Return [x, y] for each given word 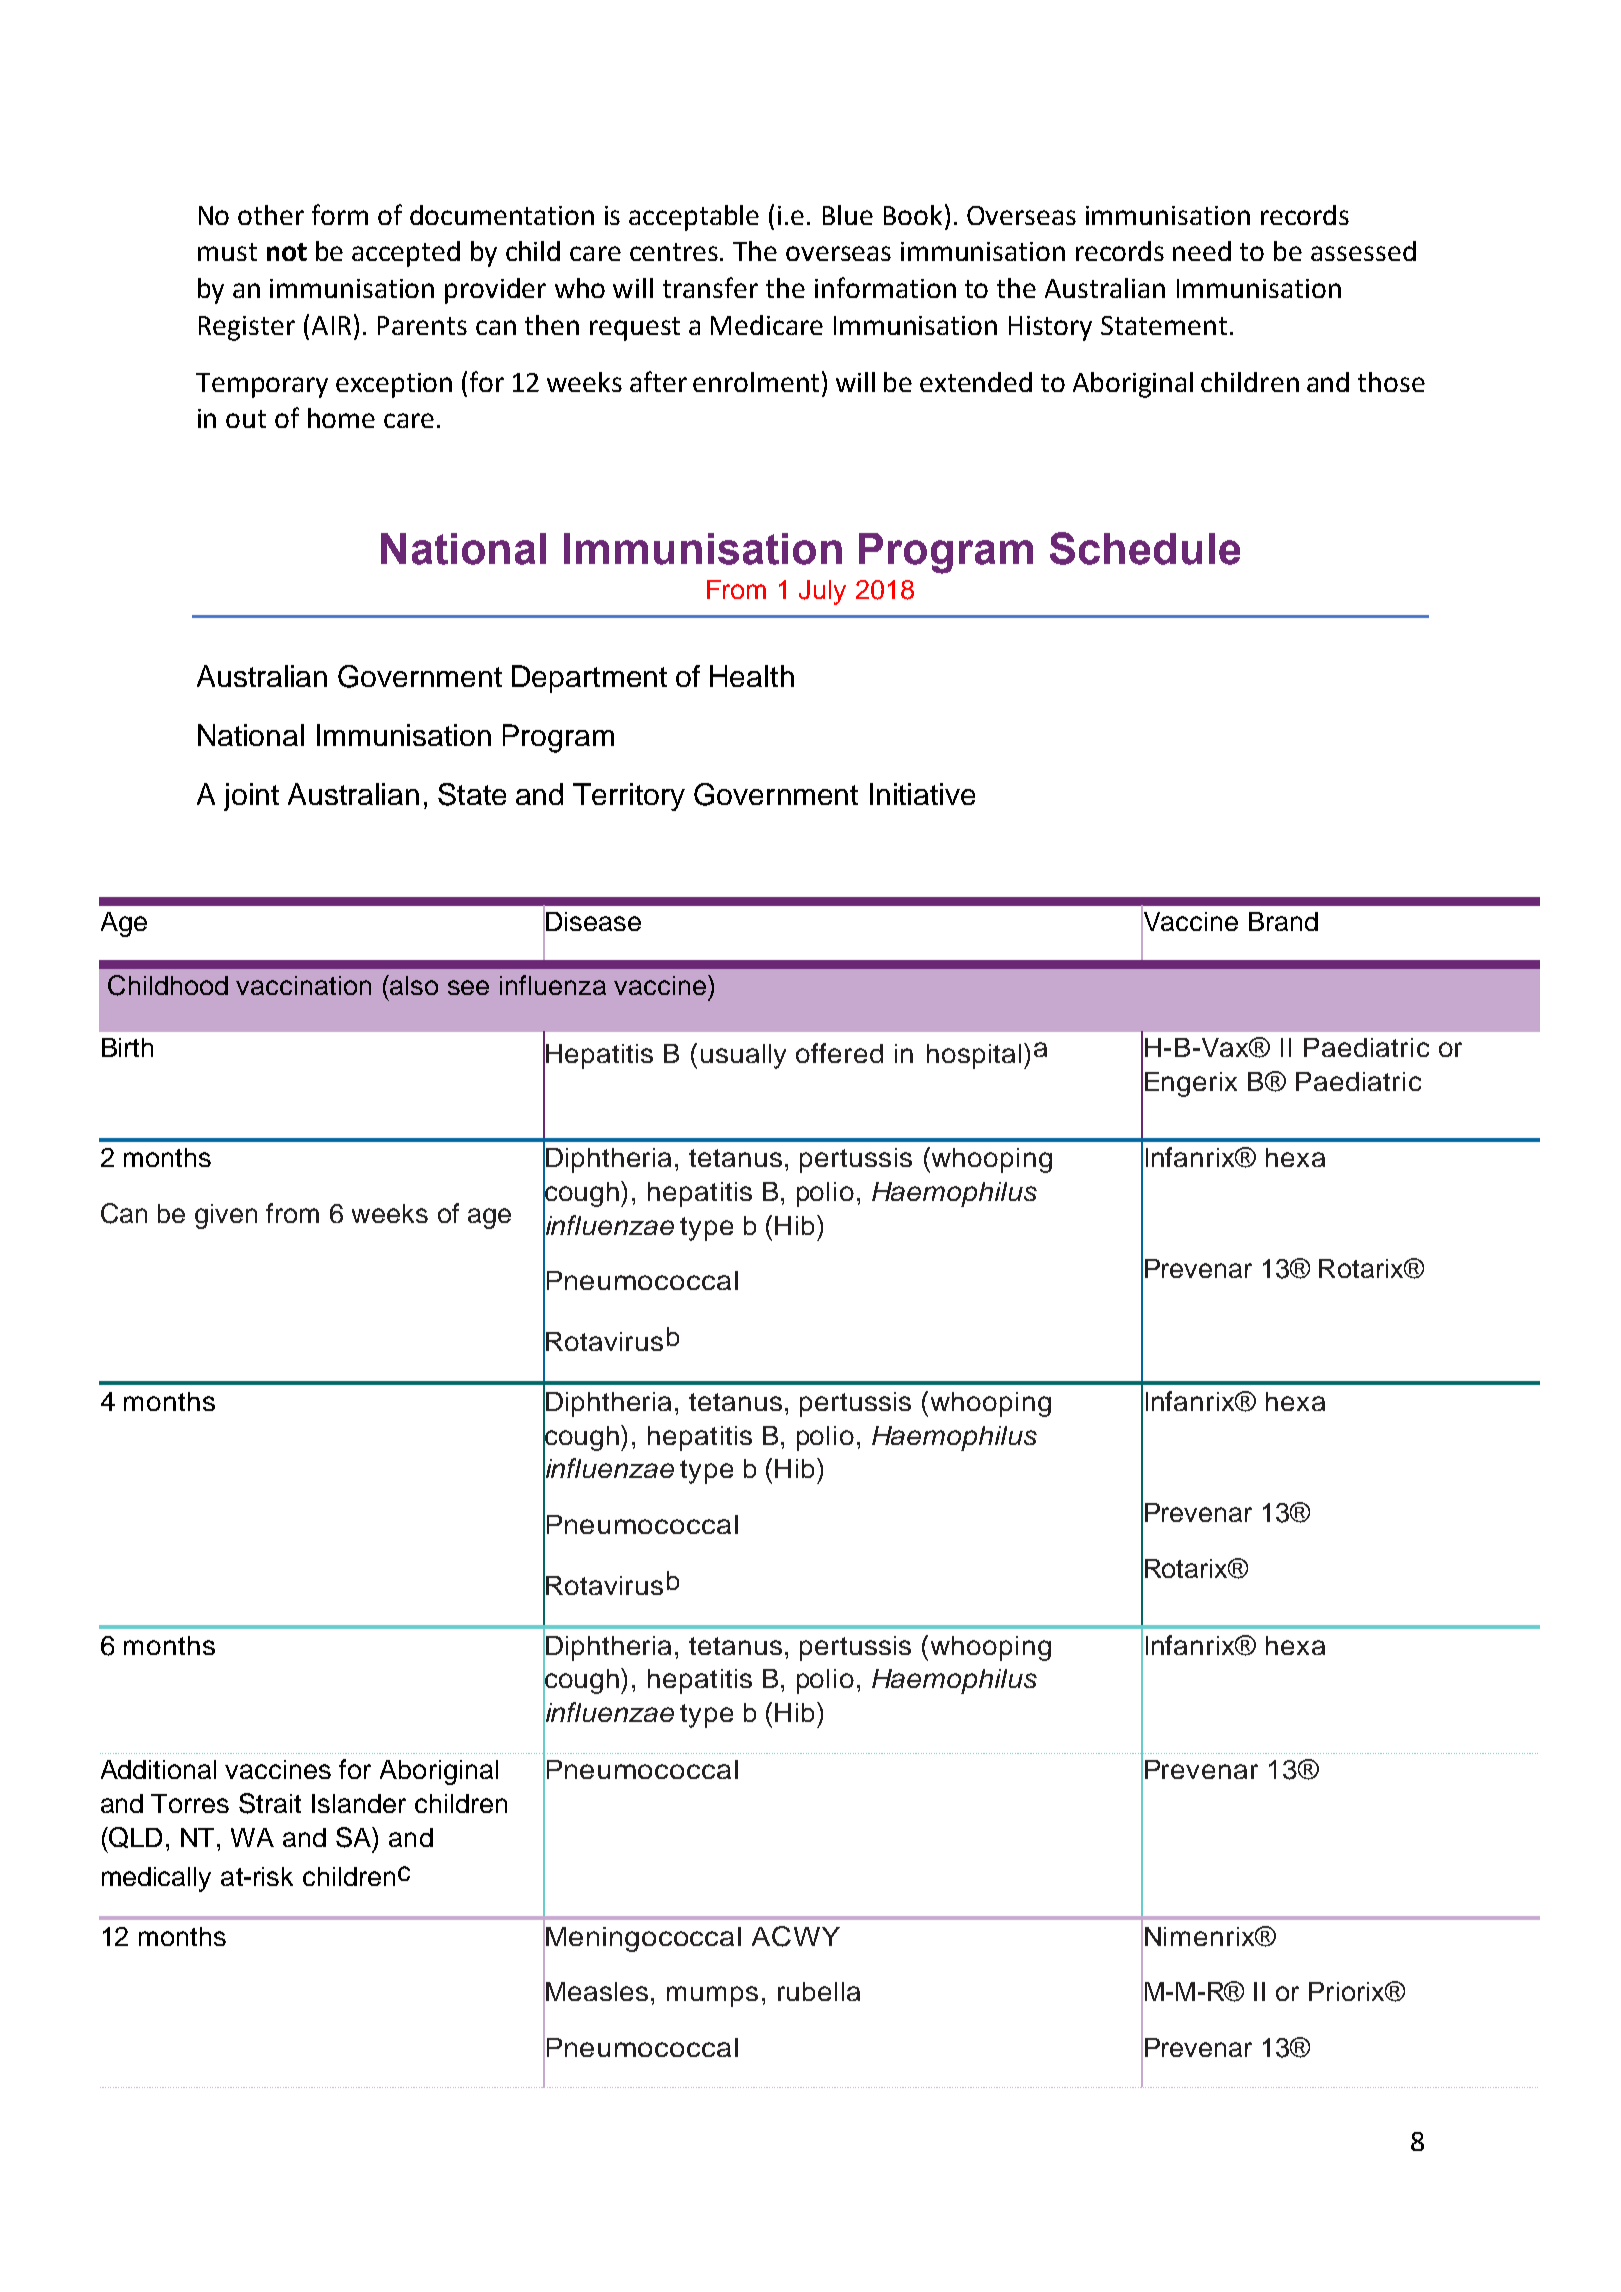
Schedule [1145, 548]
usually [743, 1056]
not [287, 252]
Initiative [922, 794]
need [1202, 251]
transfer [710, 287]
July [822, 592]
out [246, 419]
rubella [819, 1991]
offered [839, 1053]
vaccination [303, 985]
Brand [1283, 921]
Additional [158, 1769]
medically [156, 1879]
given [226, 1216]
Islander [359, 1803]
